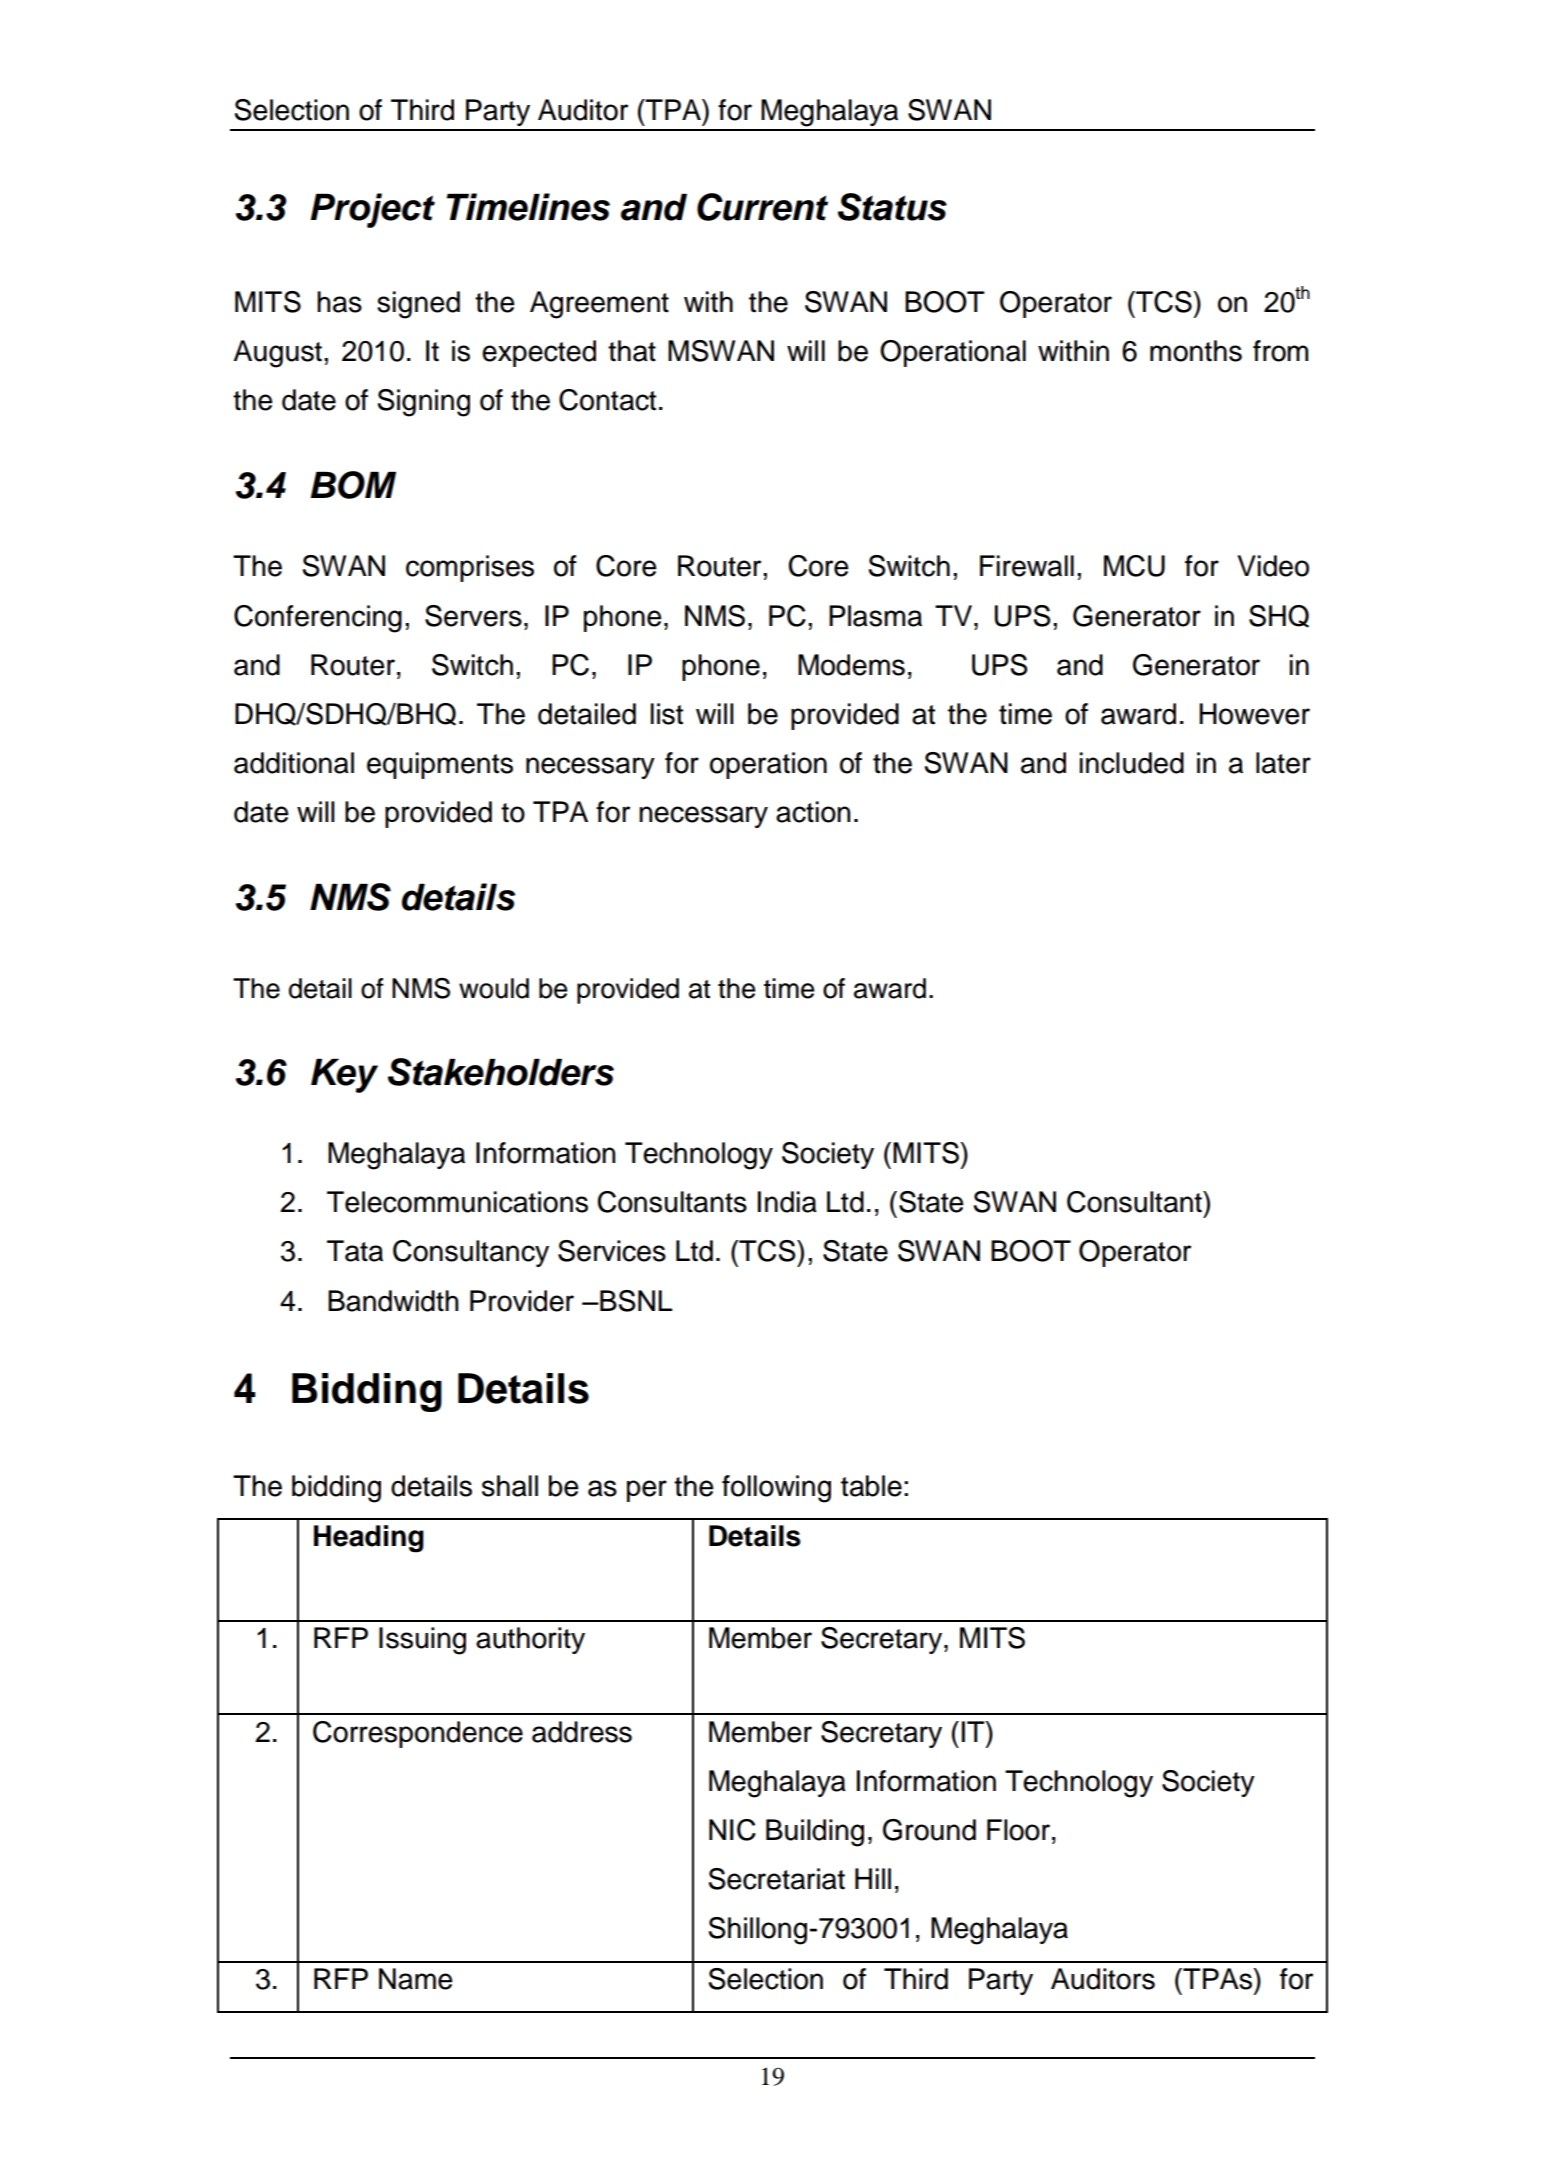  Describe the element at coordinates (1254, 714) in the screenshot. I see `However` at that location.
